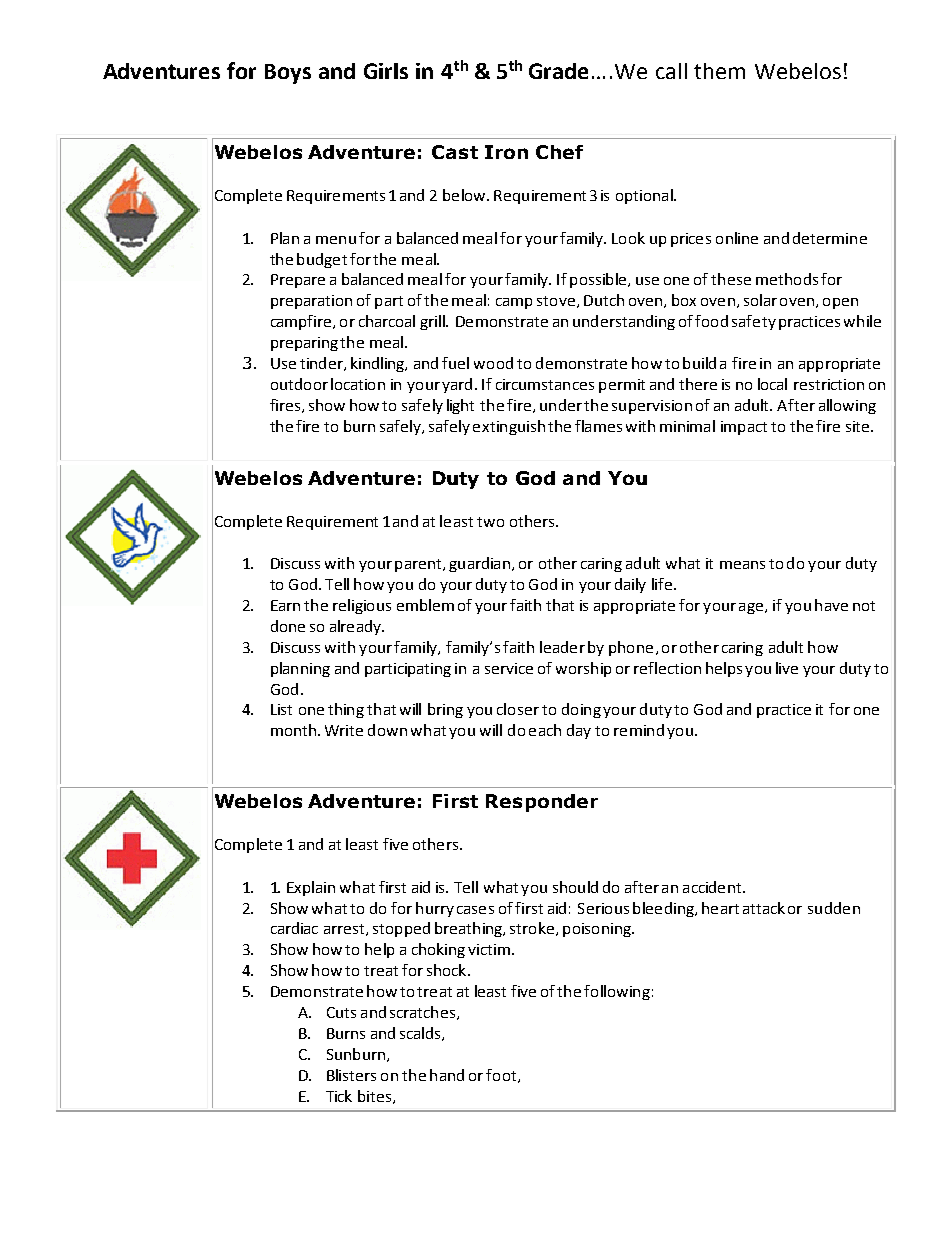 This document has height=1233, width=952. Describe the element at coordinates (719, 71) in the document. I see `them` at that location.
